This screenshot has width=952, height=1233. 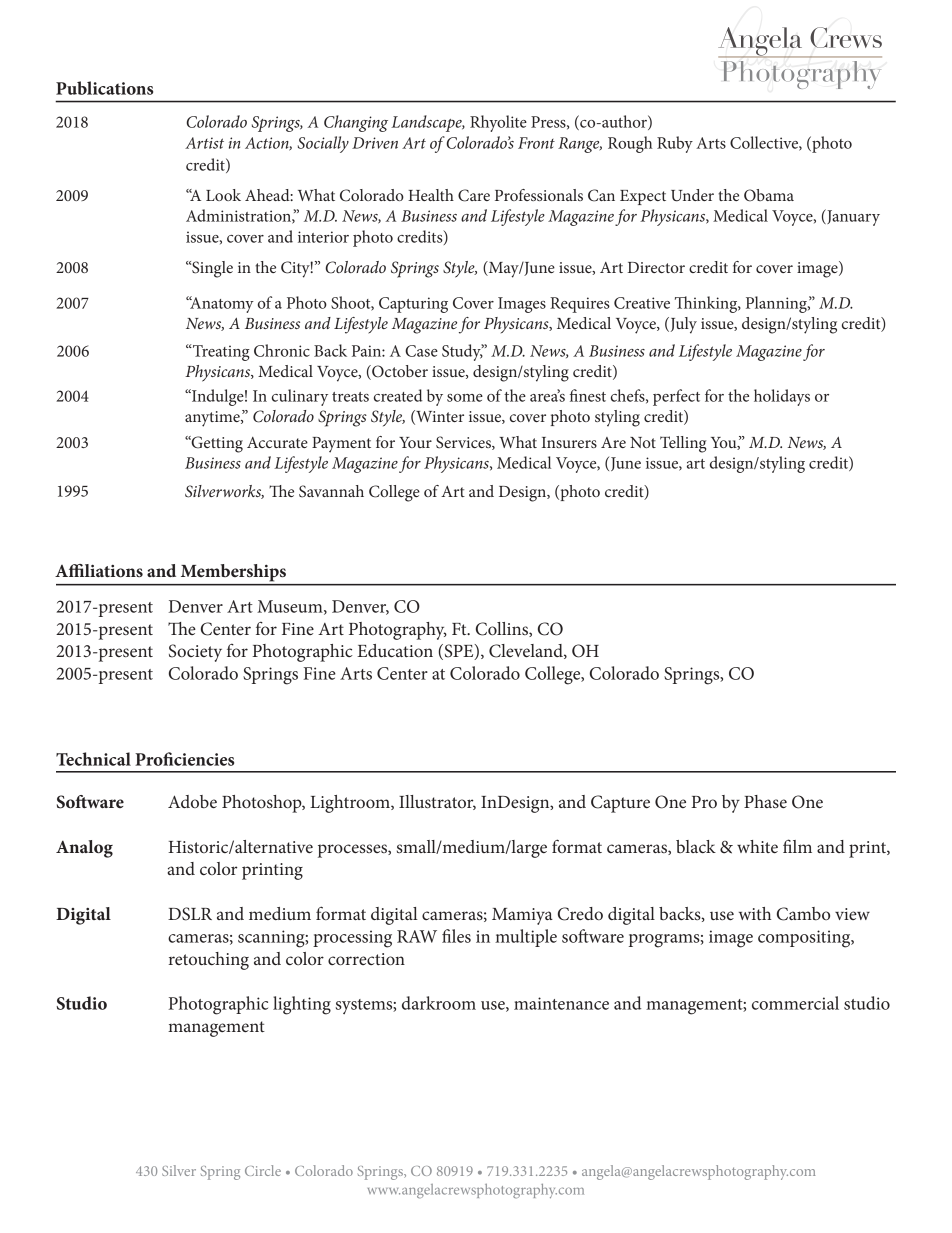 I want to click on Artist, so click(x=204, y=143).
